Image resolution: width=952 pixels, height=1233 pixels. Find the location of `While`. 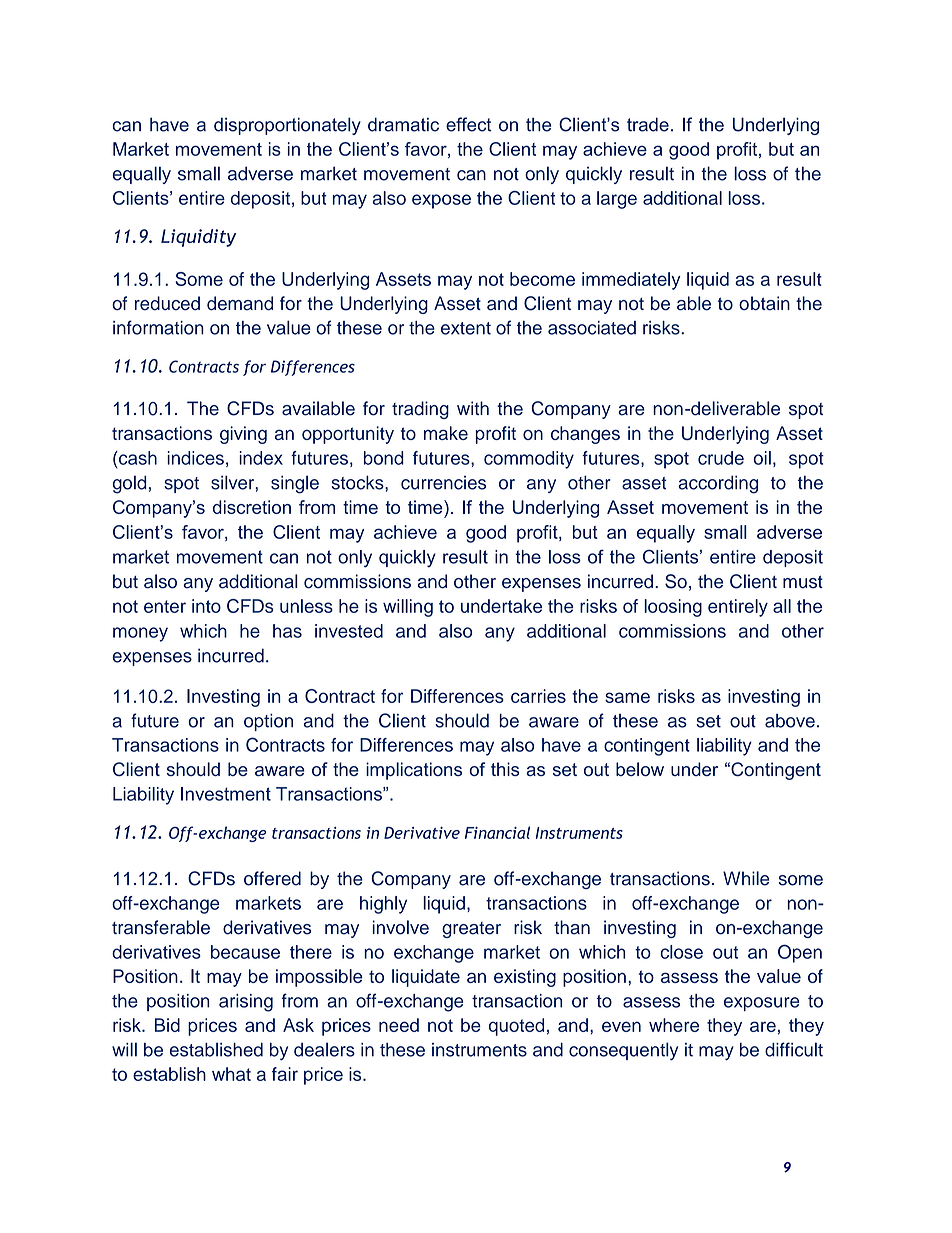

While is located at coordinates (746, 878).
